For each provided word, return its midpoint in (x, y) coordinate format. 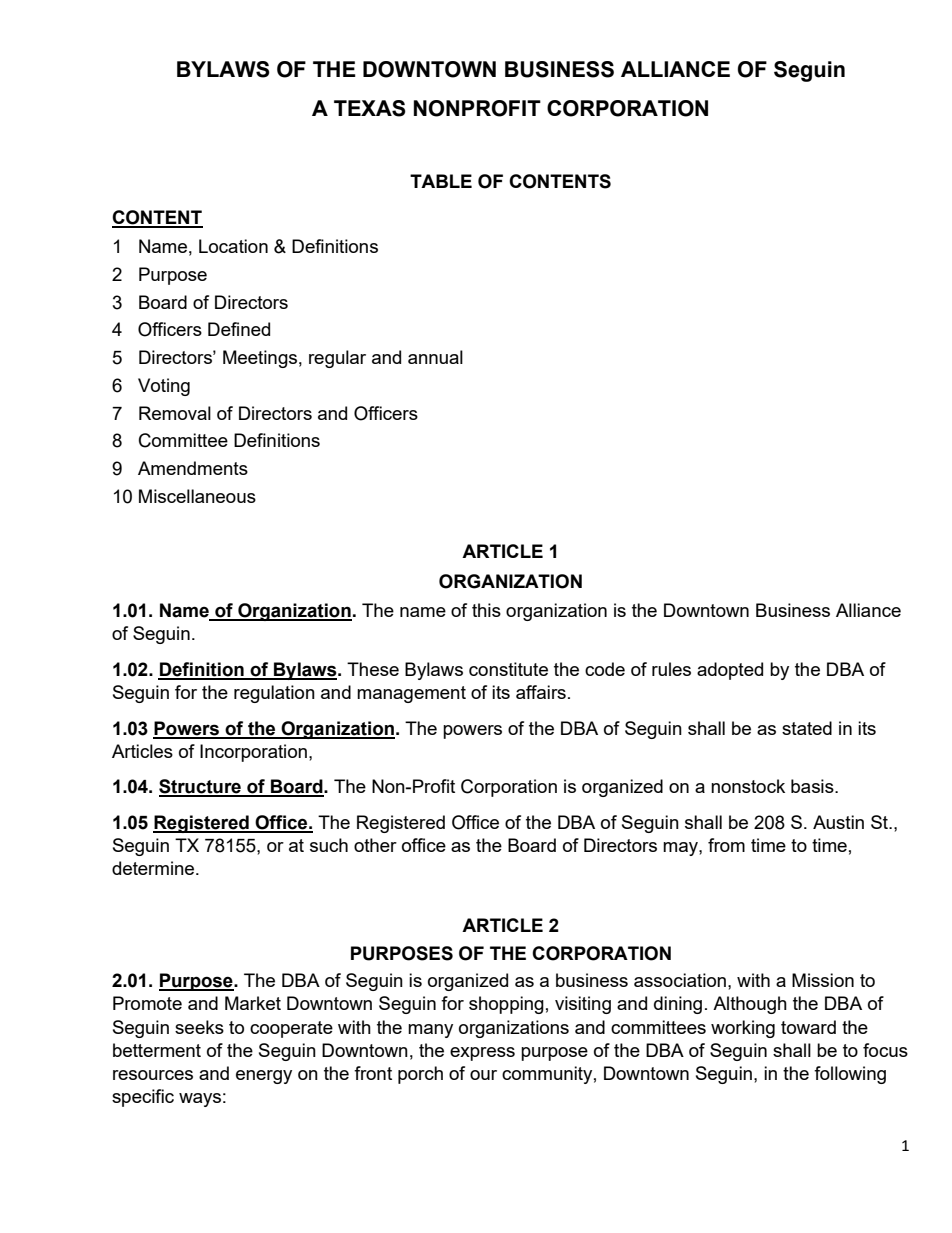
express (482, 1054)
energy (264, 1077)
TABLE (441, 181)
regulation (274, 694)
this (486, 610)
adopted (730, 671)
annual (435, 357)
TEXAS (370, 108)
